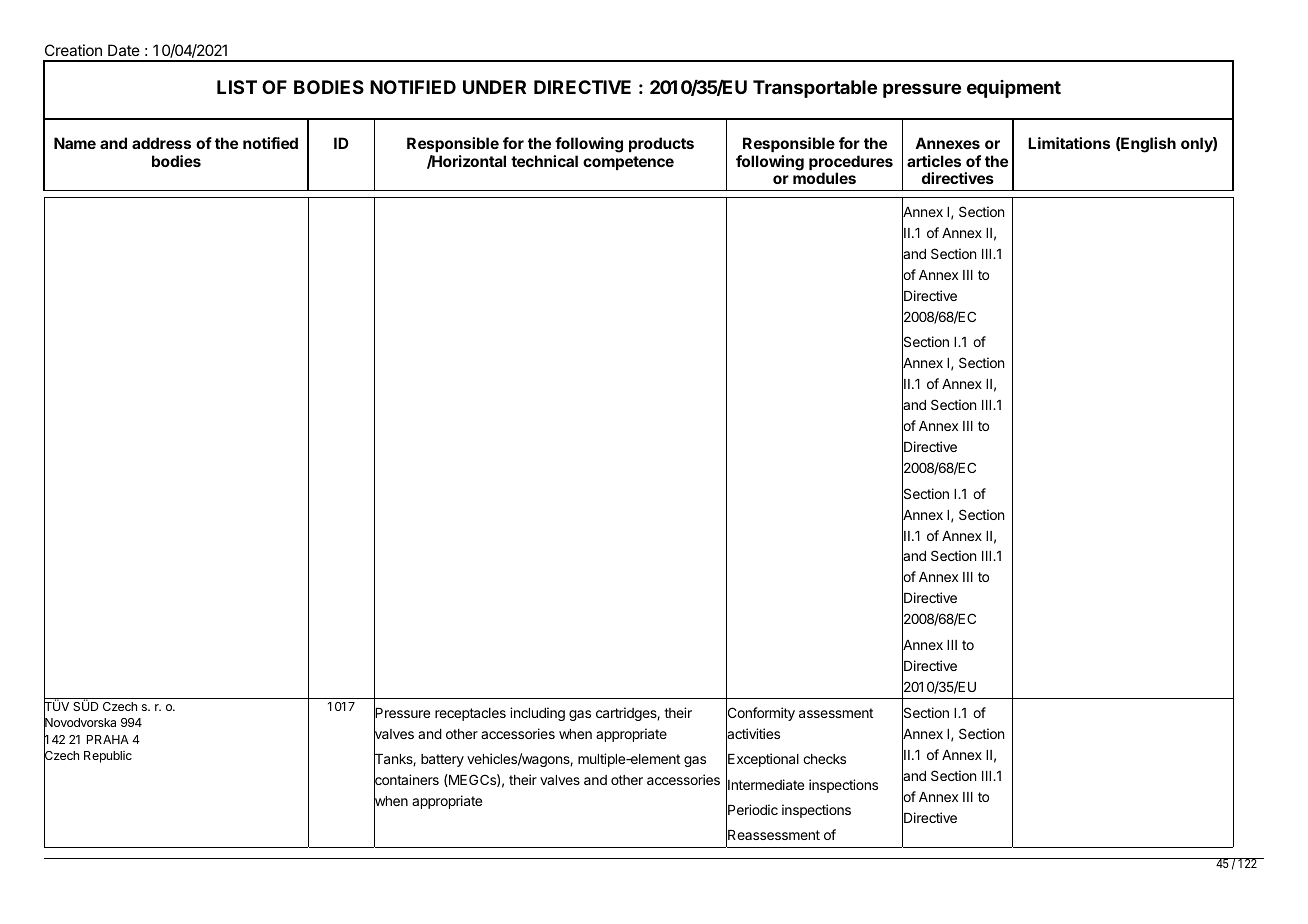 This document has height=924, width=1308. I want to click on UNDER, so click(494, 87).
